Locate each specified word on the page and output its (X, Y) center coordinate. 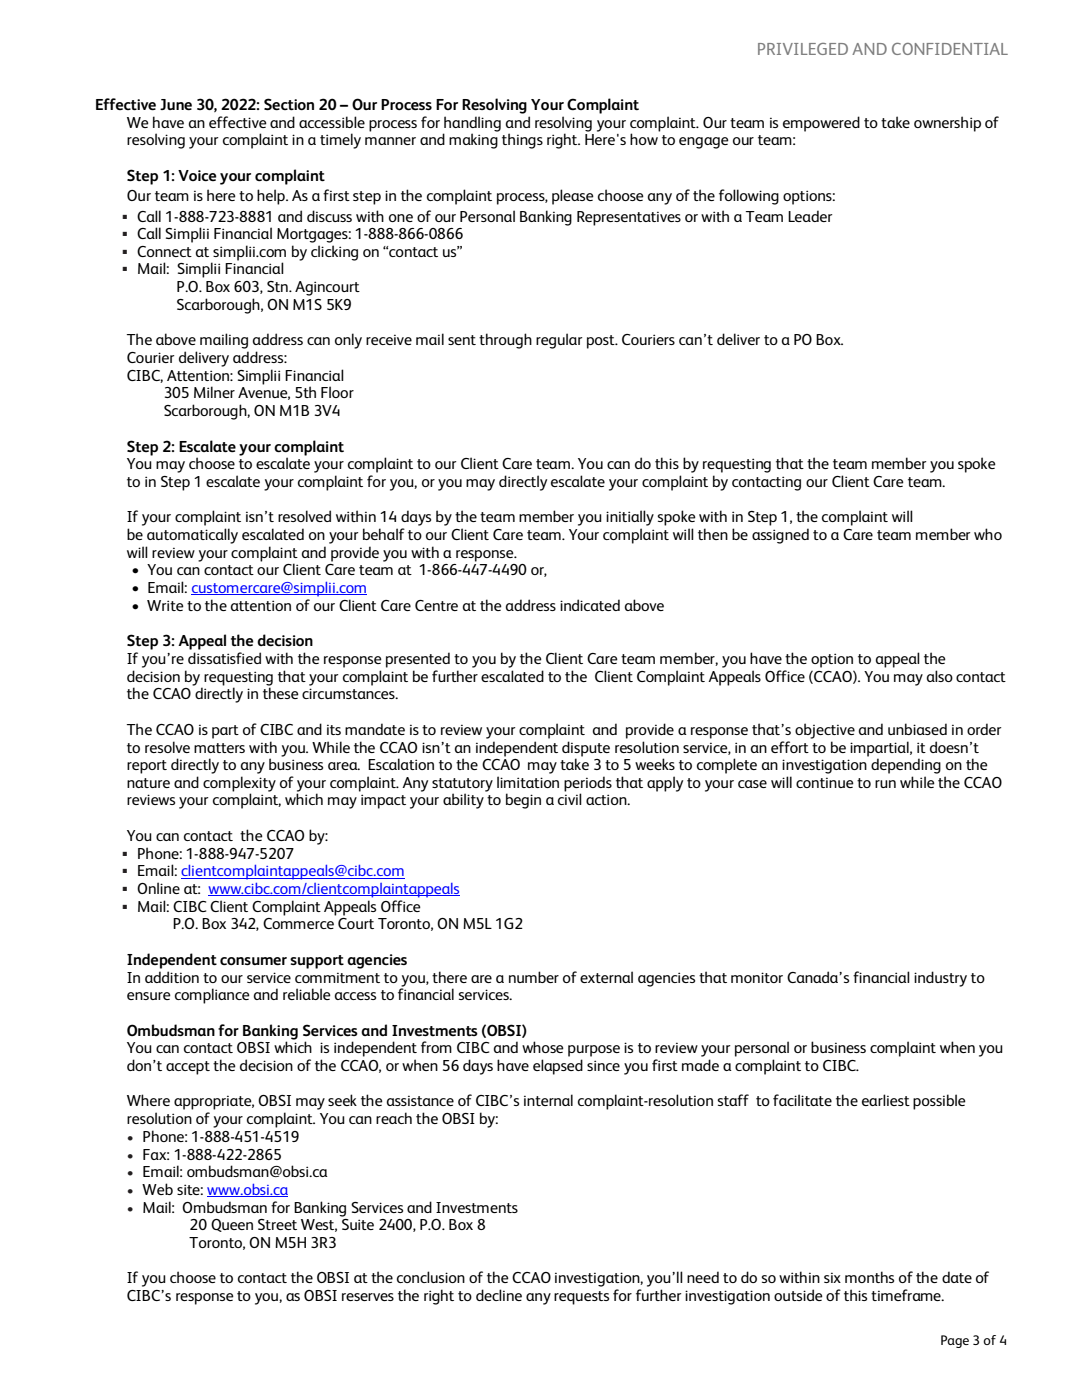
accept (188, 1068)
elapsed (558, 1067)
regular (559, 341)
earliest (886, 1100)
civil (570, 799)
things (522, 141)
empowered (821, 124)
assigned (780, 536)
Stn (278, 286)
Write (165, 605)
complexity (239, 785)
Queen (232, 1225)
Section (289, 104)
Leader (810, 216)
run (885, 784)
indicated (590, 605)
